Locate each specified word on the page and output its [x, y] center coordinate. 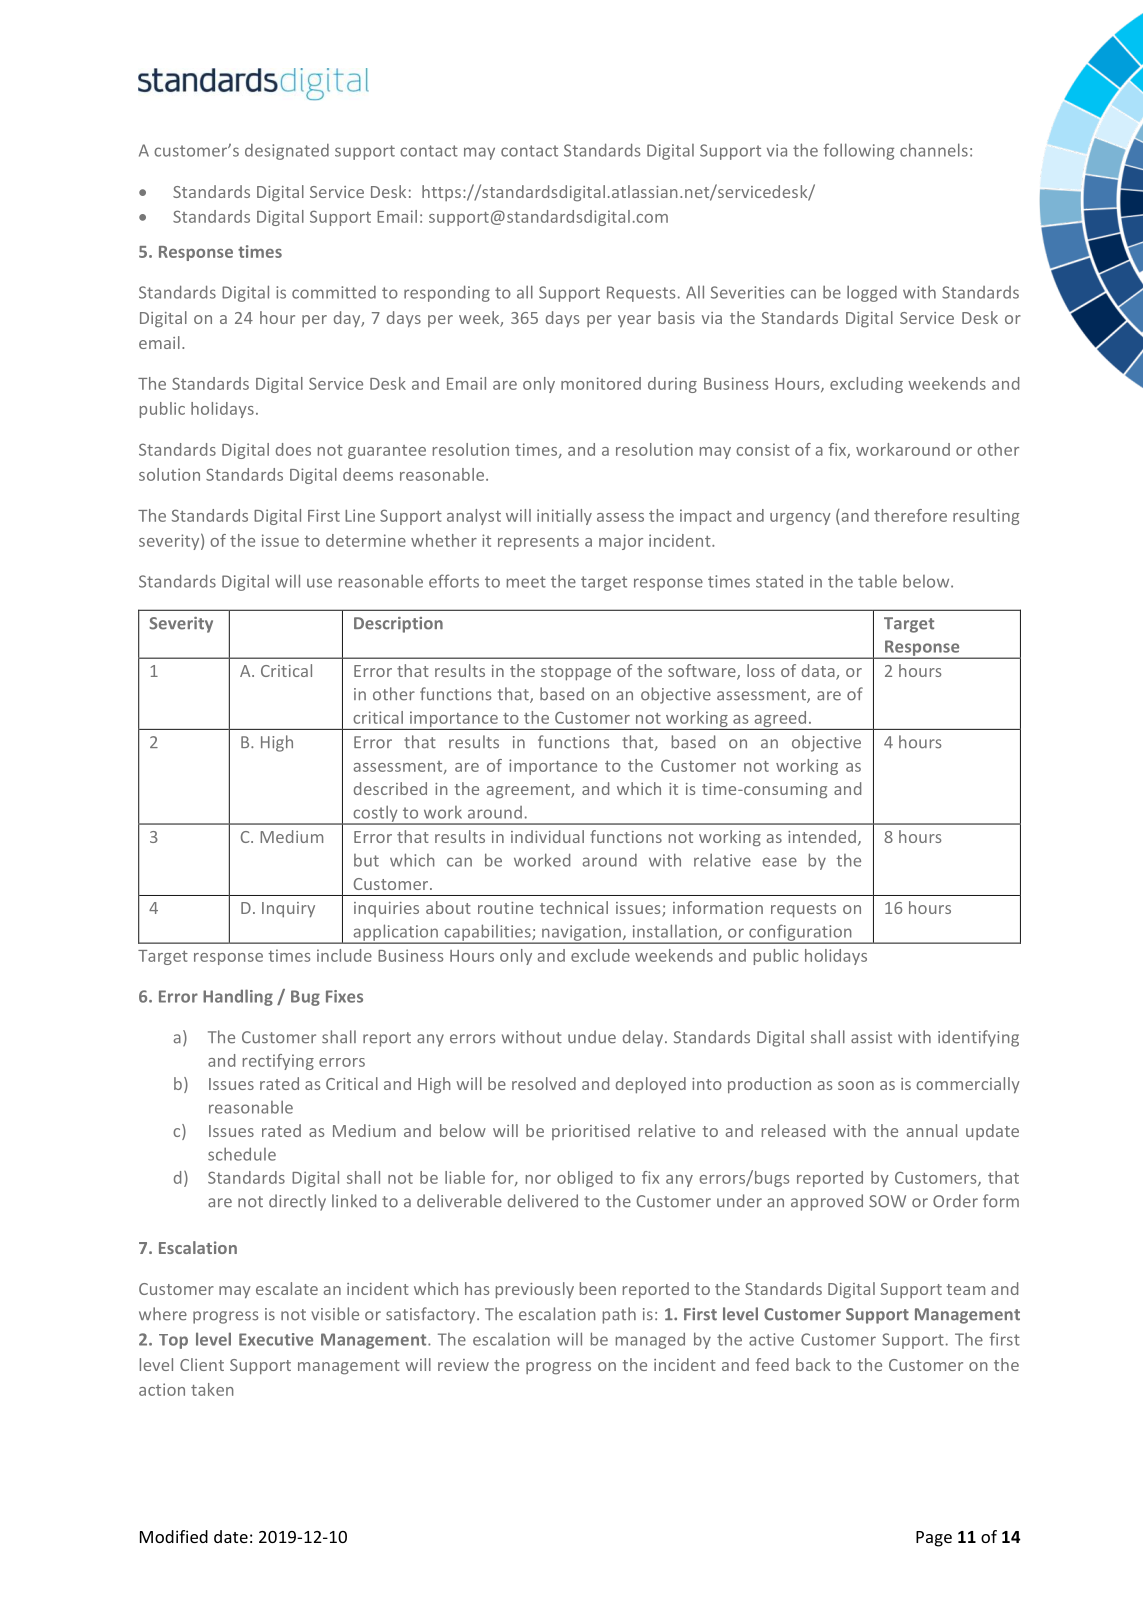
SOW [887, 1201]
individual [547, 836]
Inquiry [288, 909]
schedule [242, 1154]
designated [287, 152]
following [859, 151]
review [463, 1365]
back [813, 1364]
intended [822, 836]
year [634, 321]
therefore [910, 515]
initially [564, 517]
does [293, 449]
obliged [584, 1179]
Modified [174, 1536]
